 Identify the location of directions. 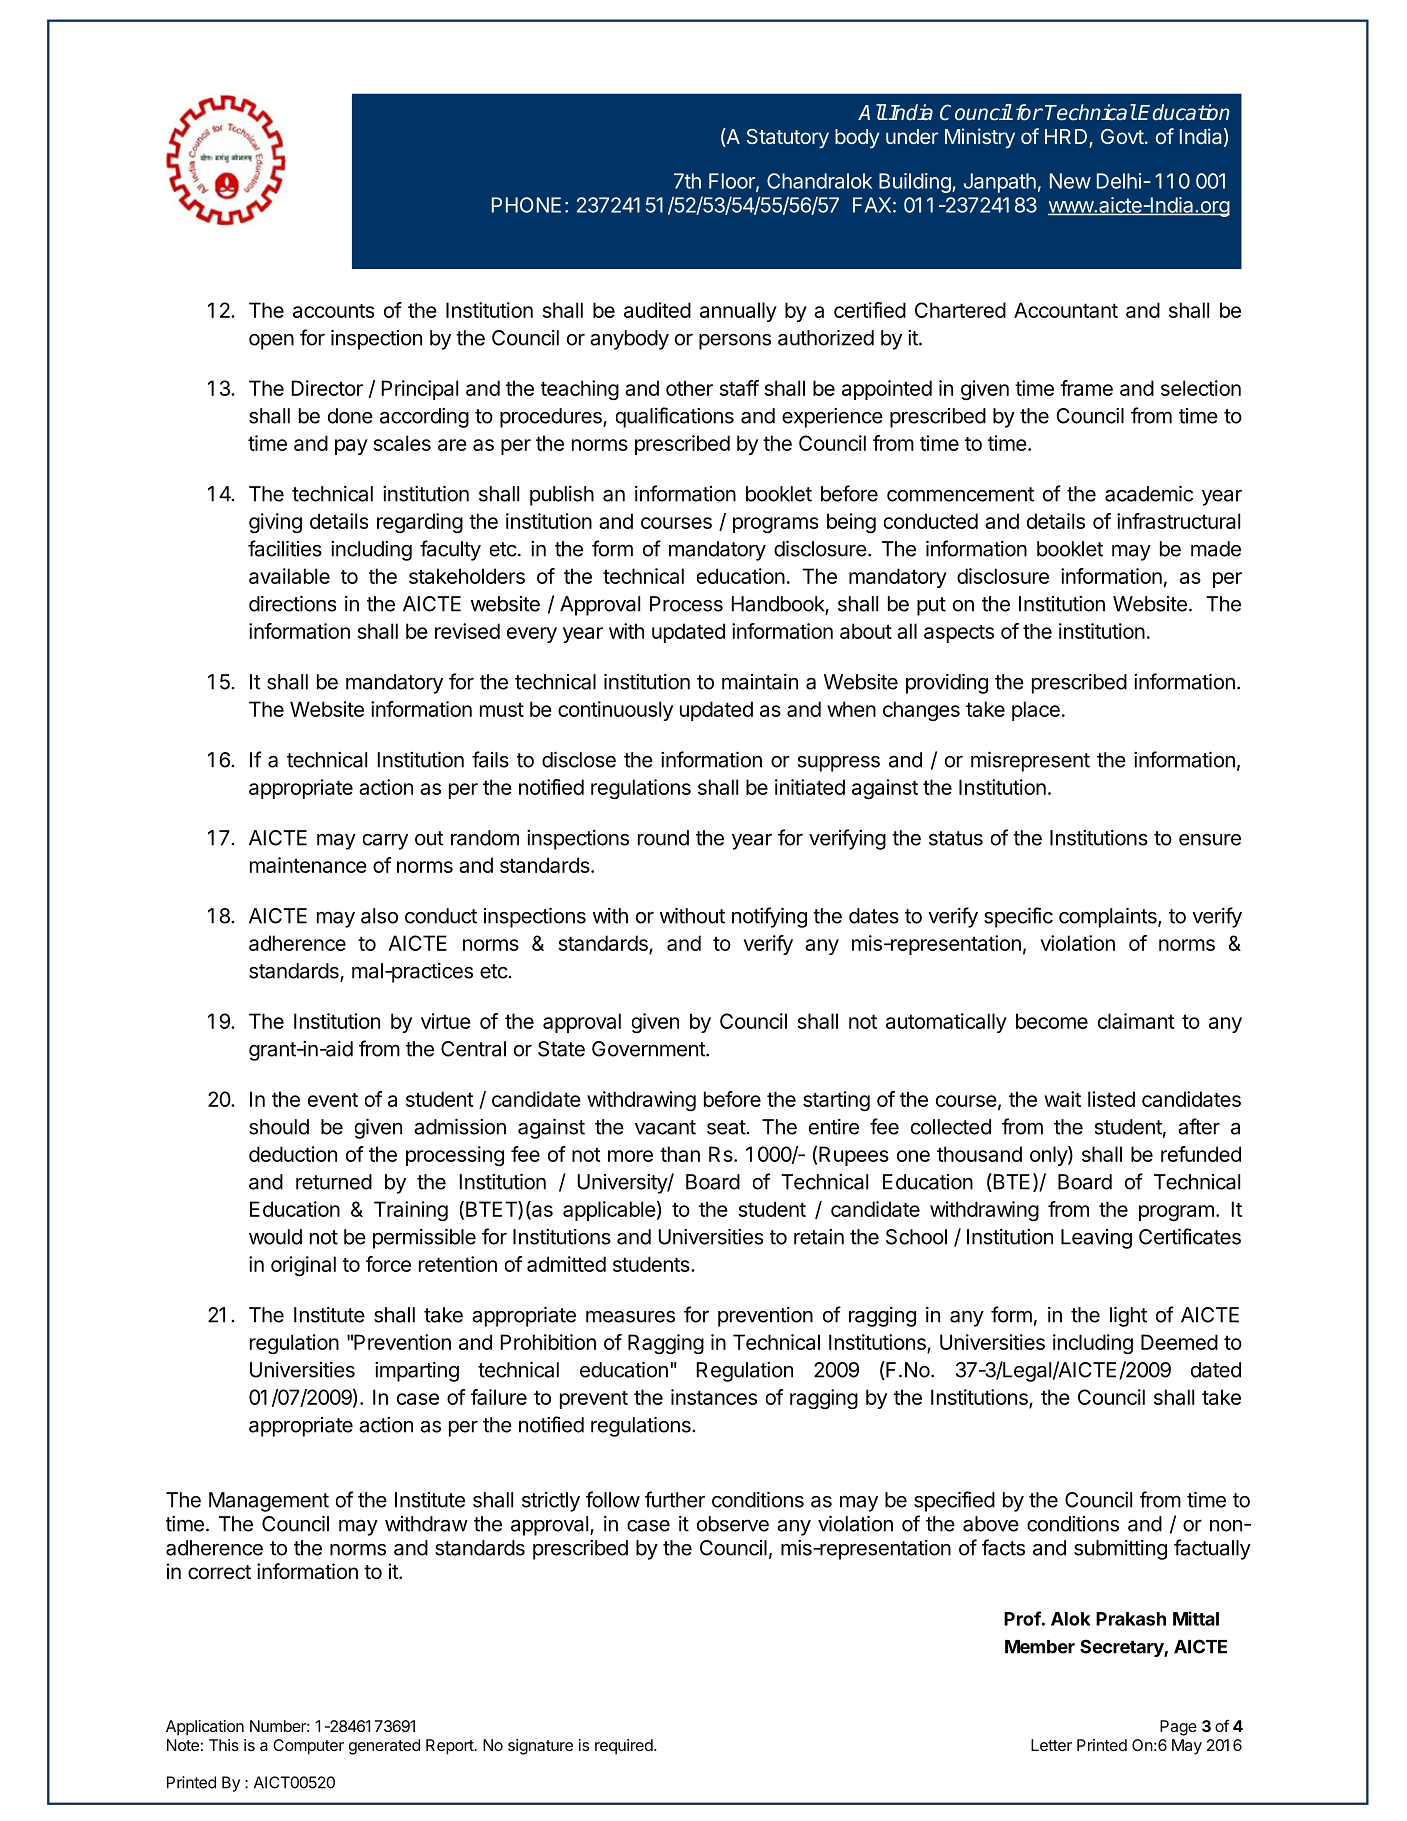
(292, 603).
